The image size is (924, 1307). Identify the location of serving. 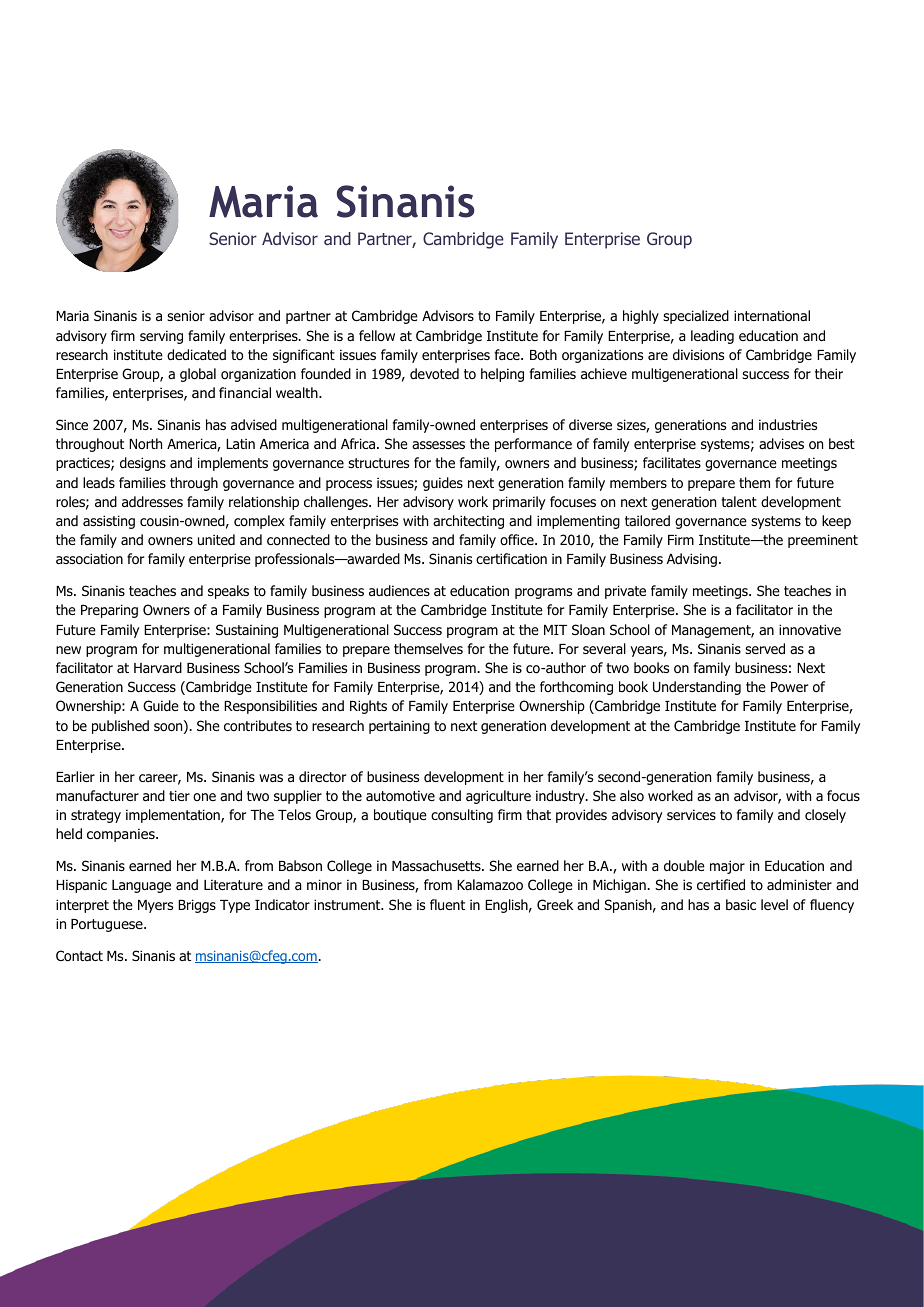
(161, 337).
